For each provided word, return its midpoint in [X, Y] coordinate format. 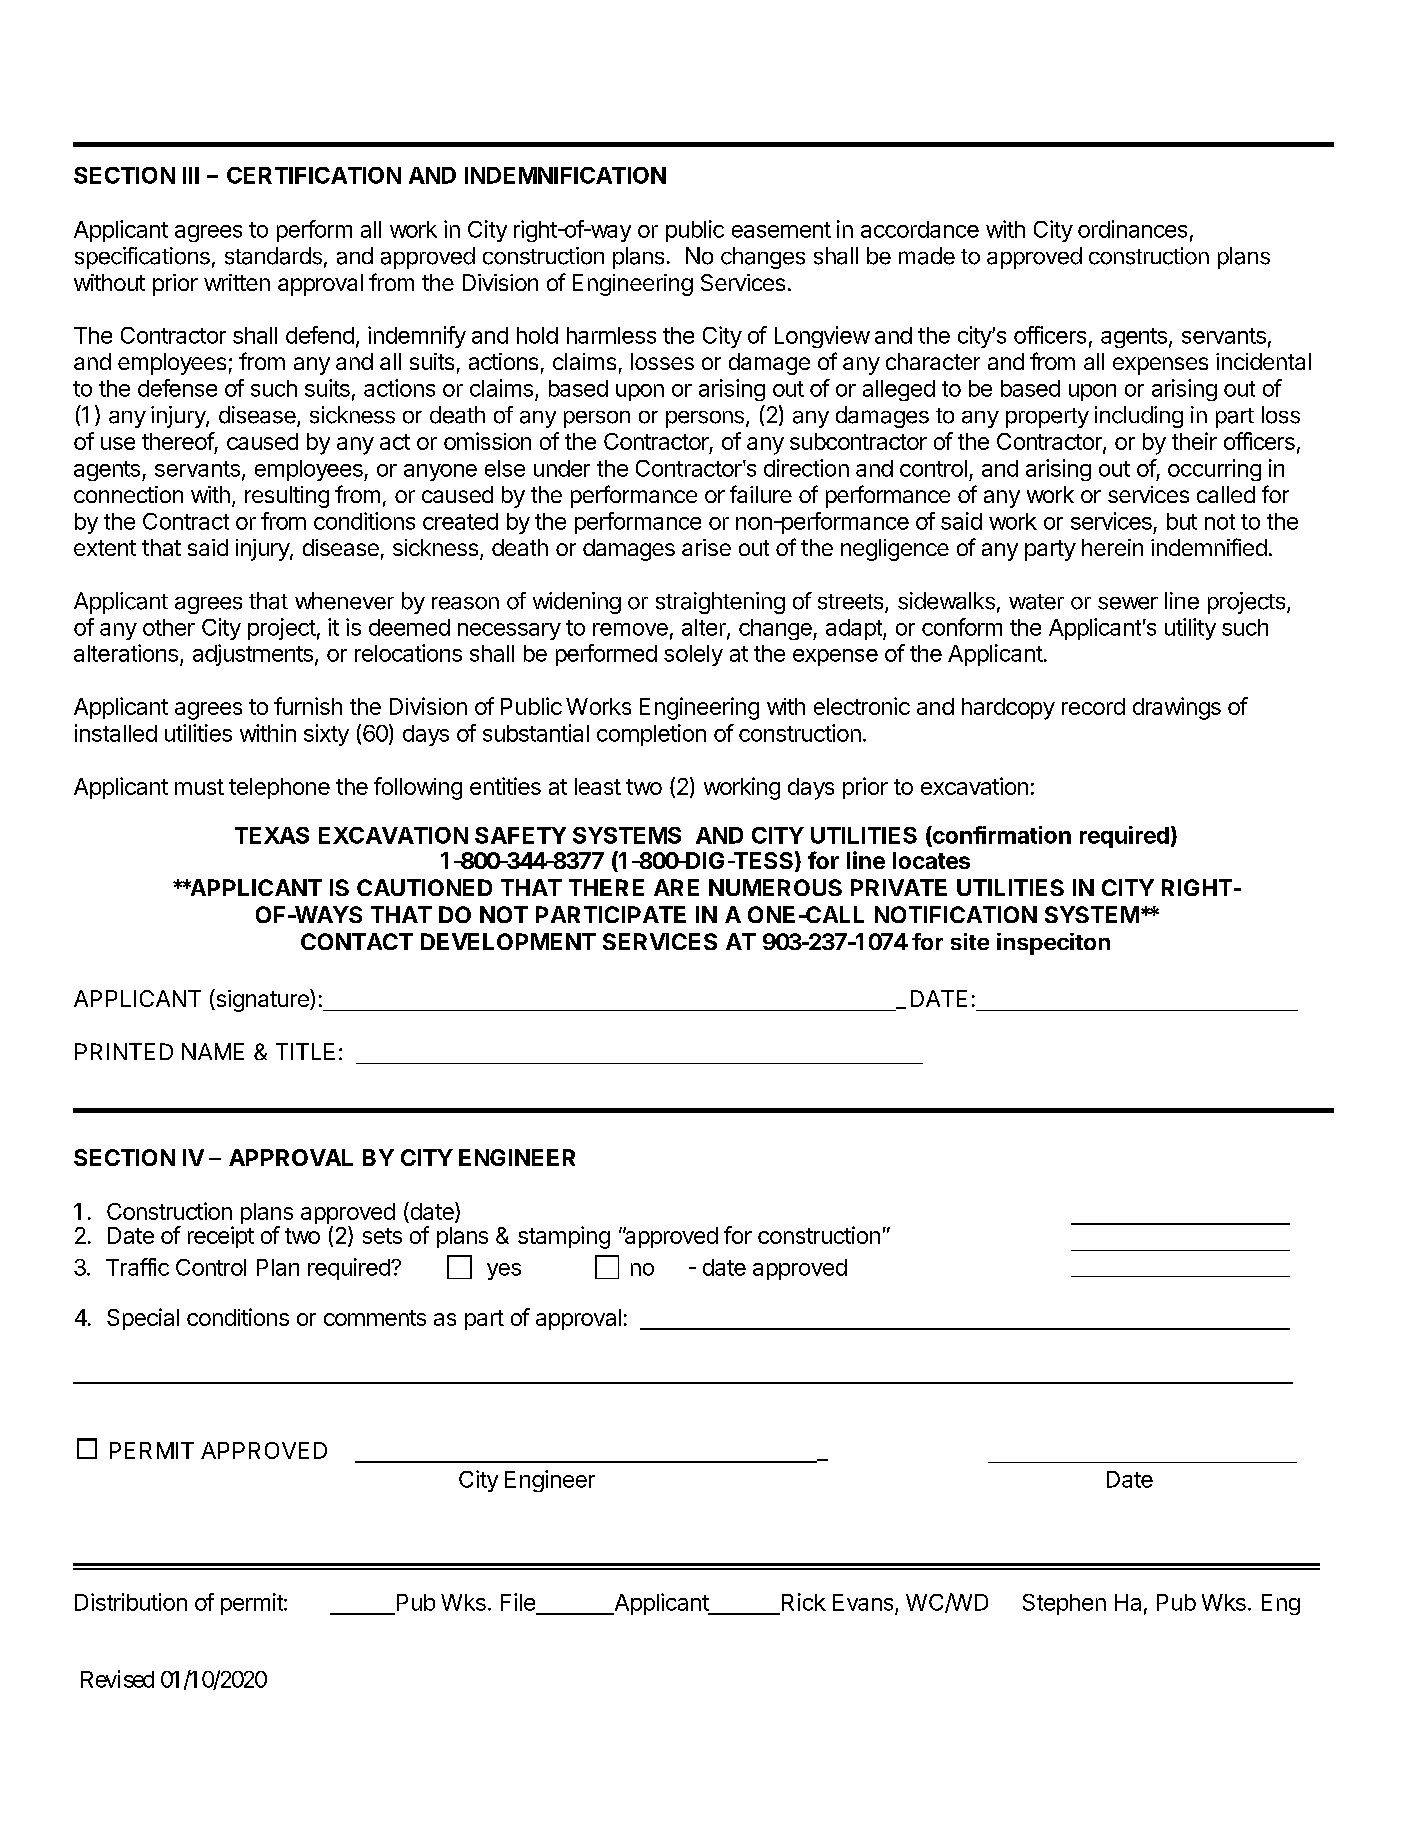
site [970, 941]
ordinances [1132, 229]
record [1093, 706]
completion [651, 735]
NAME [213, 1051]
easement [781, 230]
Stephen [1064, 1604]
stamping [564, 1237]
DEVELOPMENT [508, 941]
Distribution [131, 1602]
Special [143, 1319]
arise [706, 547]
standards [273, 256]
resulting [287, 497]
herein [1112, 547]
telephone [279, 788]
